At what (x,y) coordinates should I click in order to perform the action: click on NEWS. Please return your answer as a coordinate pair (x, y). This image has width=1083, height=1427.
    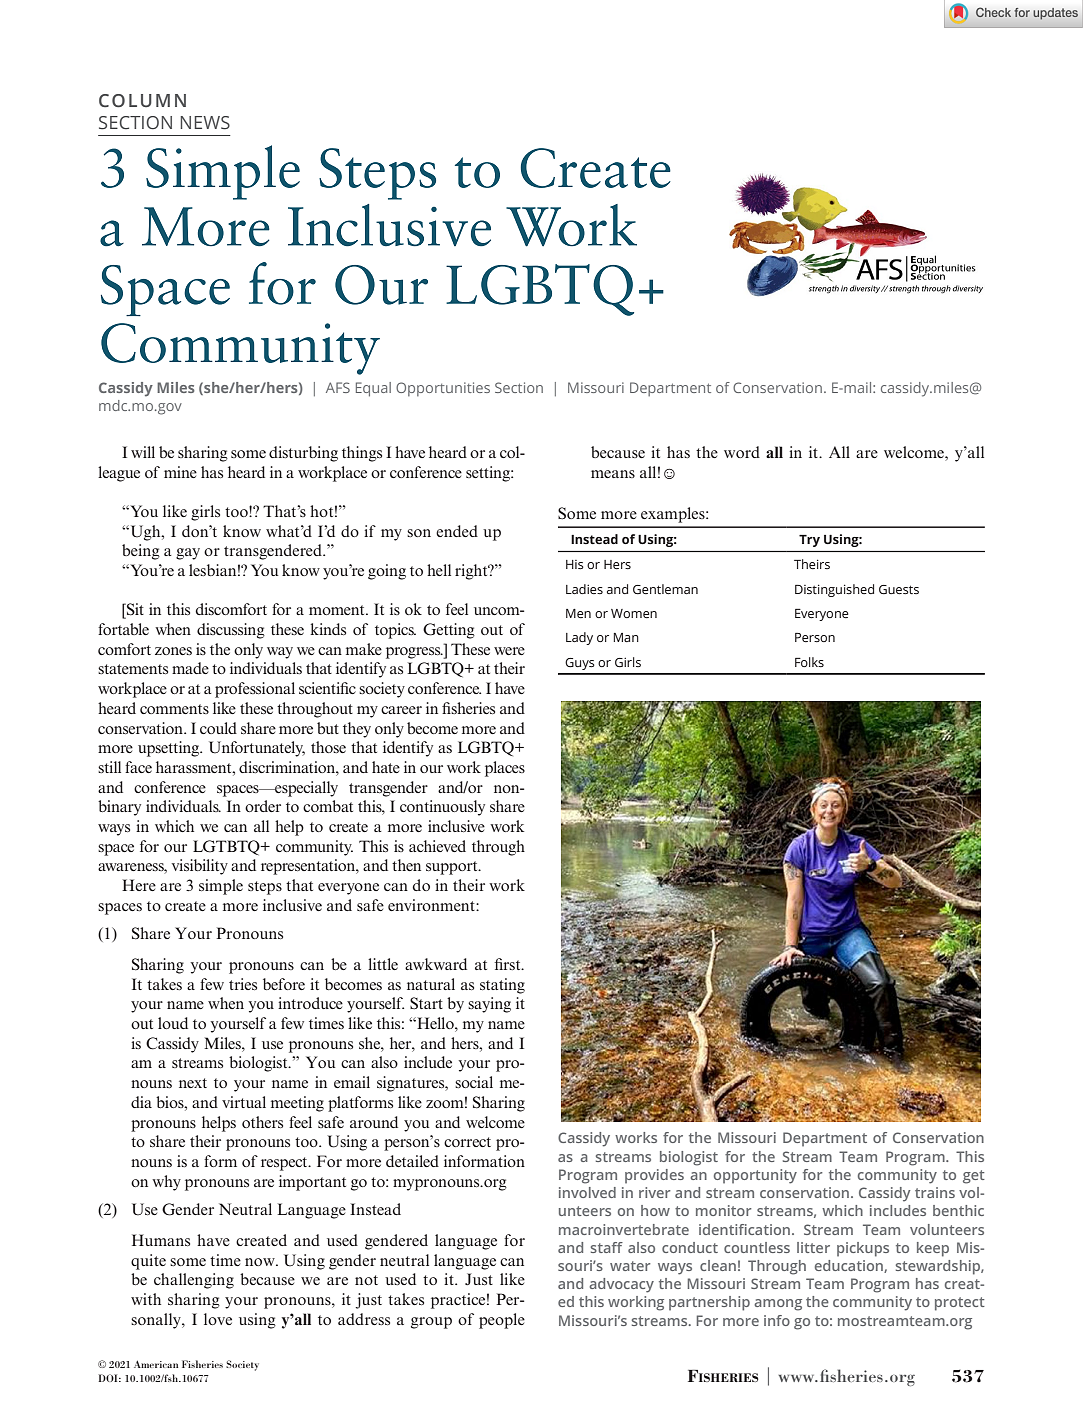
    Looking at the image, I should click on (205, 123).
